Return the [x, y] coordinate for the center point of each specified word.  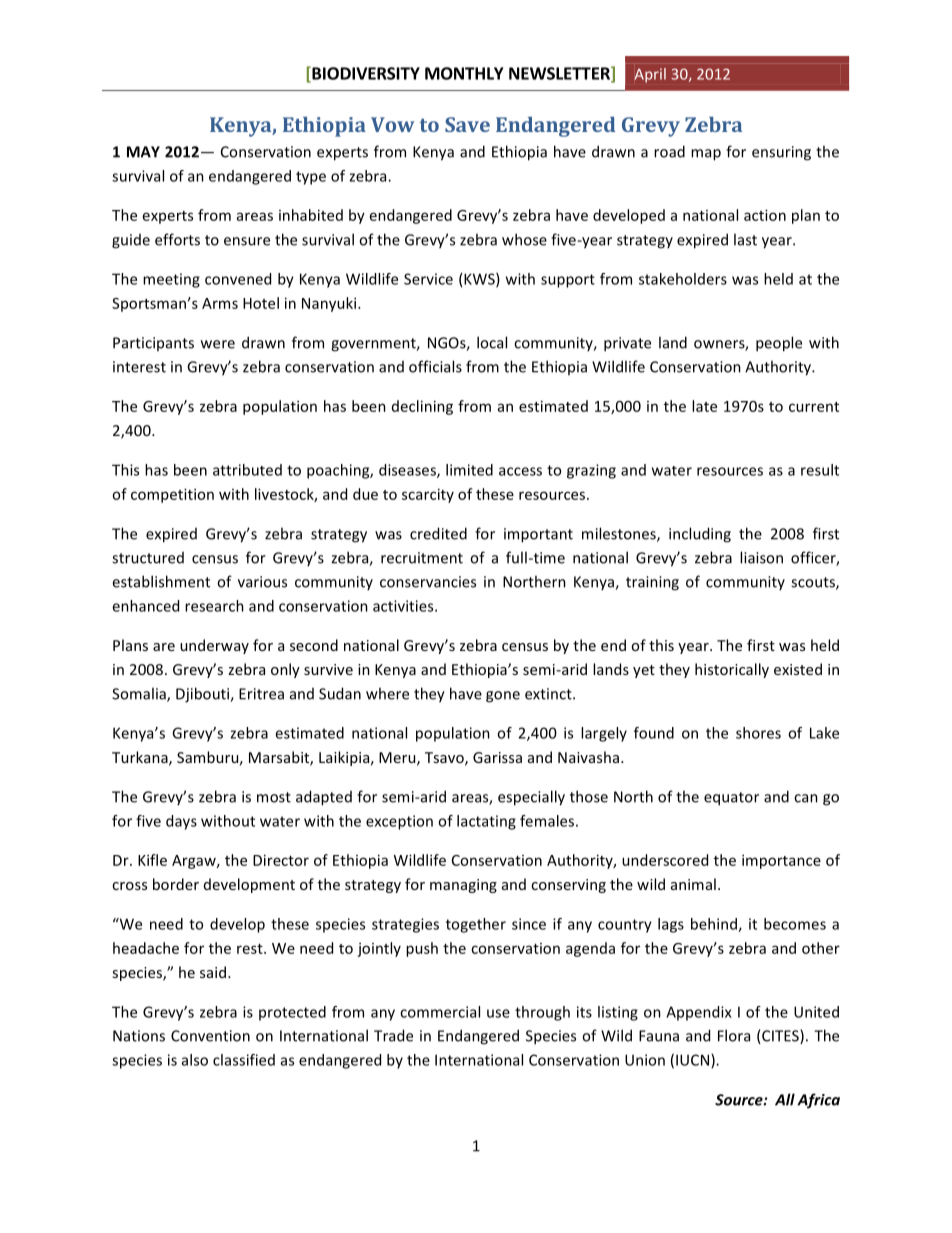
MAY [143, 152]
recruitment [422, 558]
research [214, 606]
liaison [761, 557]
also [195, 1060]
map [706, 155]
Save [467, 124]
